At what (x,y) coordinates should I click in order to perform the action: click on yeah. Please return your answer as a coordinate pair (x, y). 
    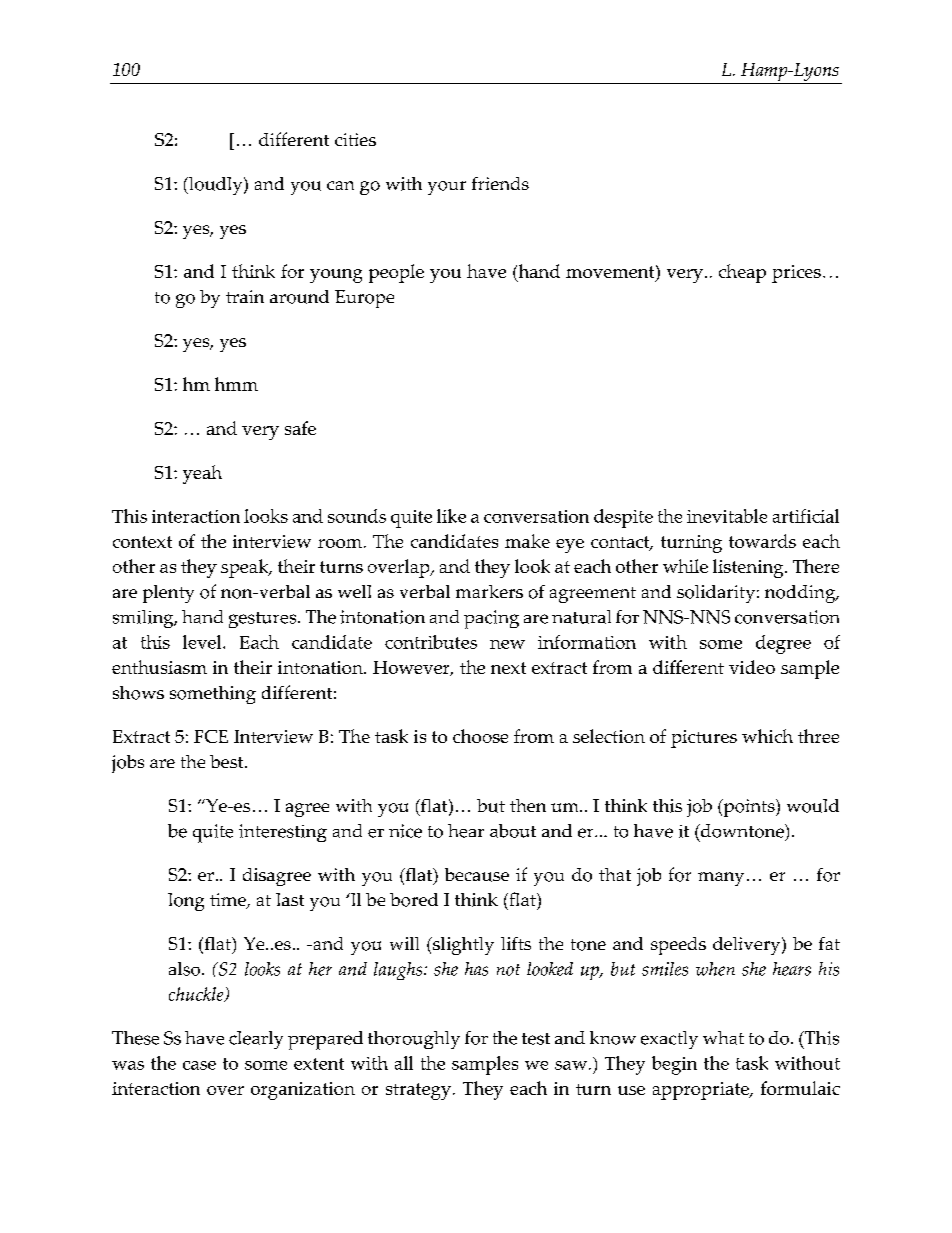
    Looking at the image, I should click on (202, 474).
